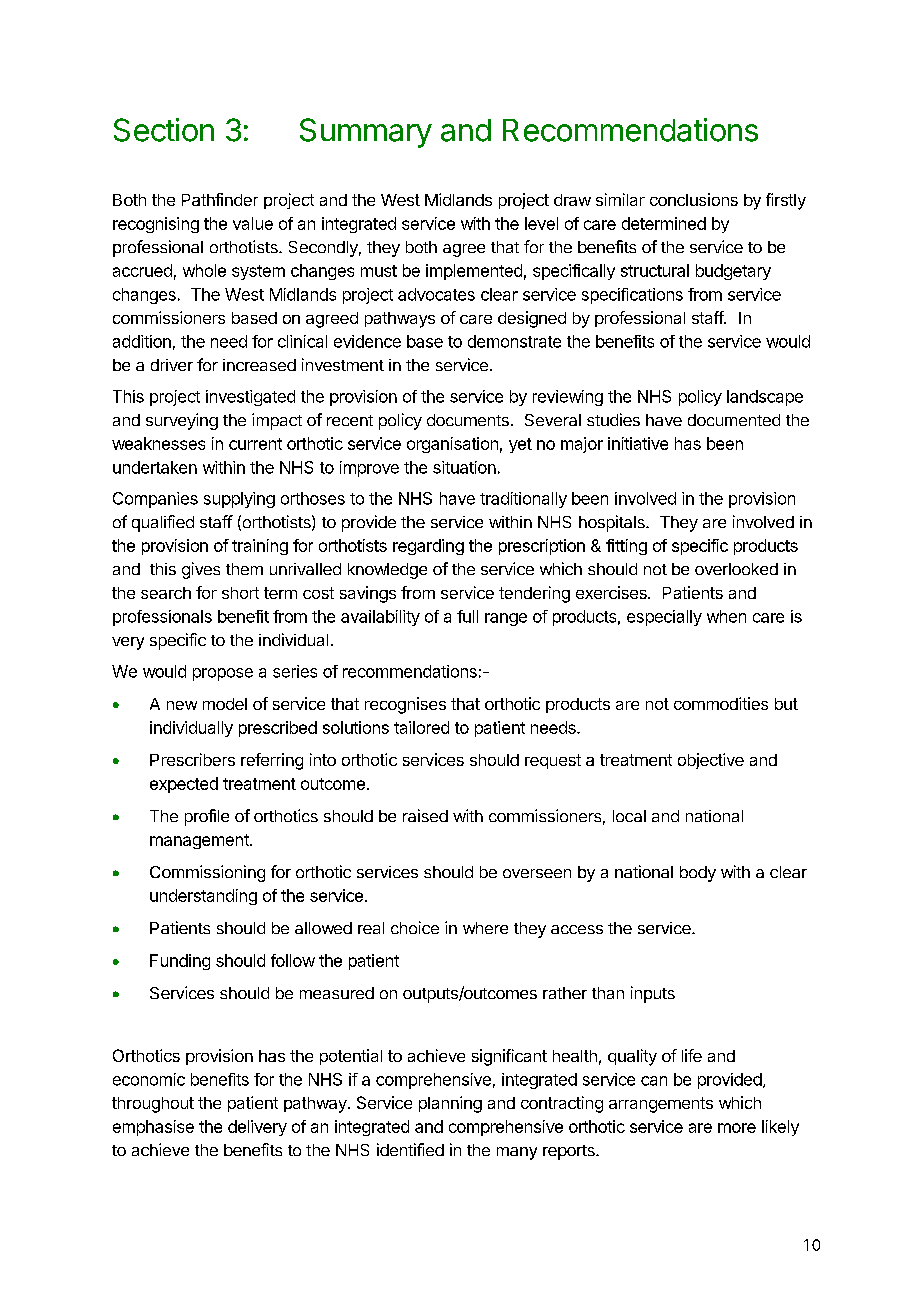 This document has width=924, height=1308. What do you see at coordinates (726, 616) in the document?
I see `when` at bounding box center [726, 616].
